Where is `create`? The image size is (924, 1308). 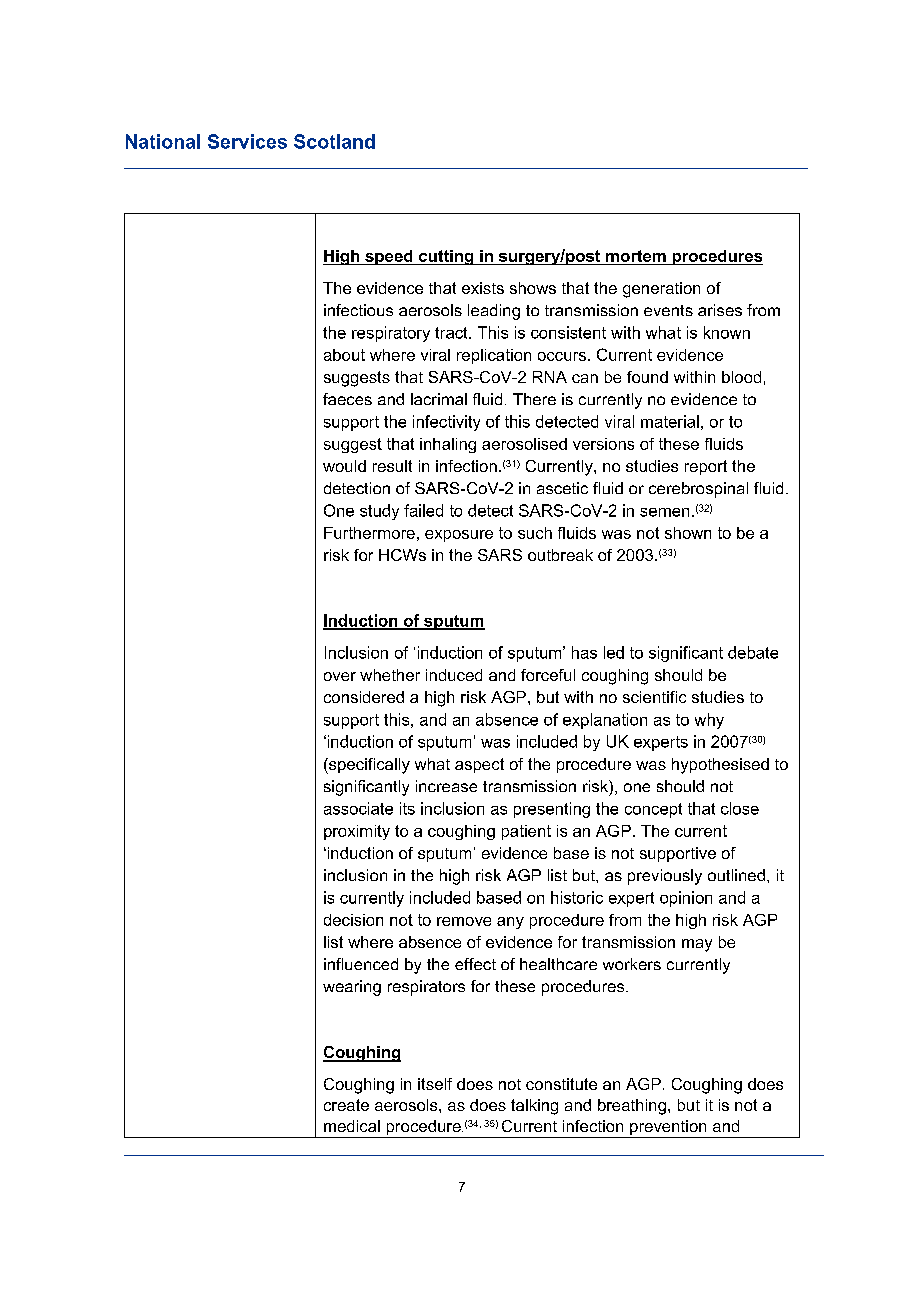 create is located at coordinates (346, 1105).
